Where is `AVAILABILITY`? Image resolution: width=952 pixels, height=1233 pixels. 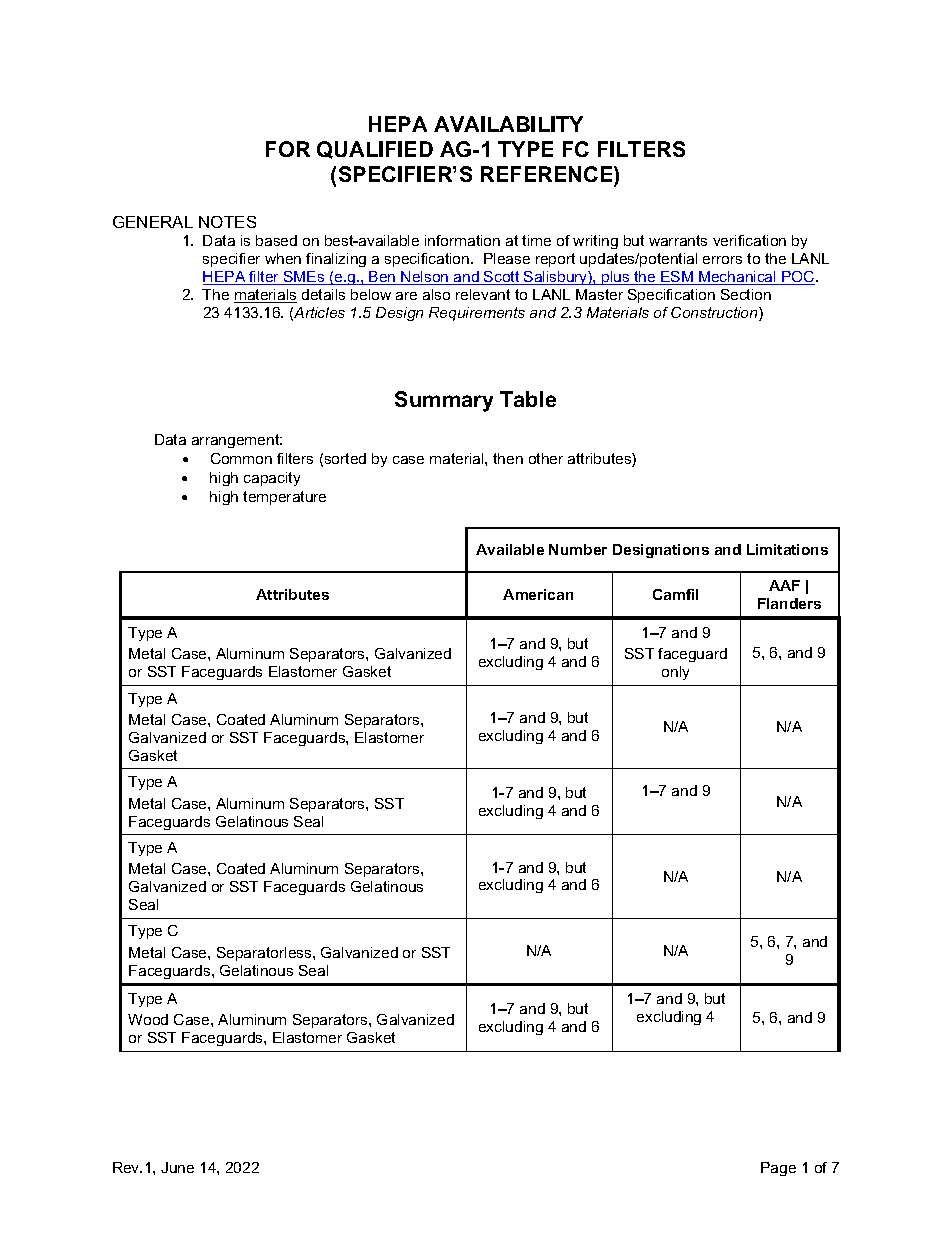
AVAILABILITY is located at coordinates (508, 124).
